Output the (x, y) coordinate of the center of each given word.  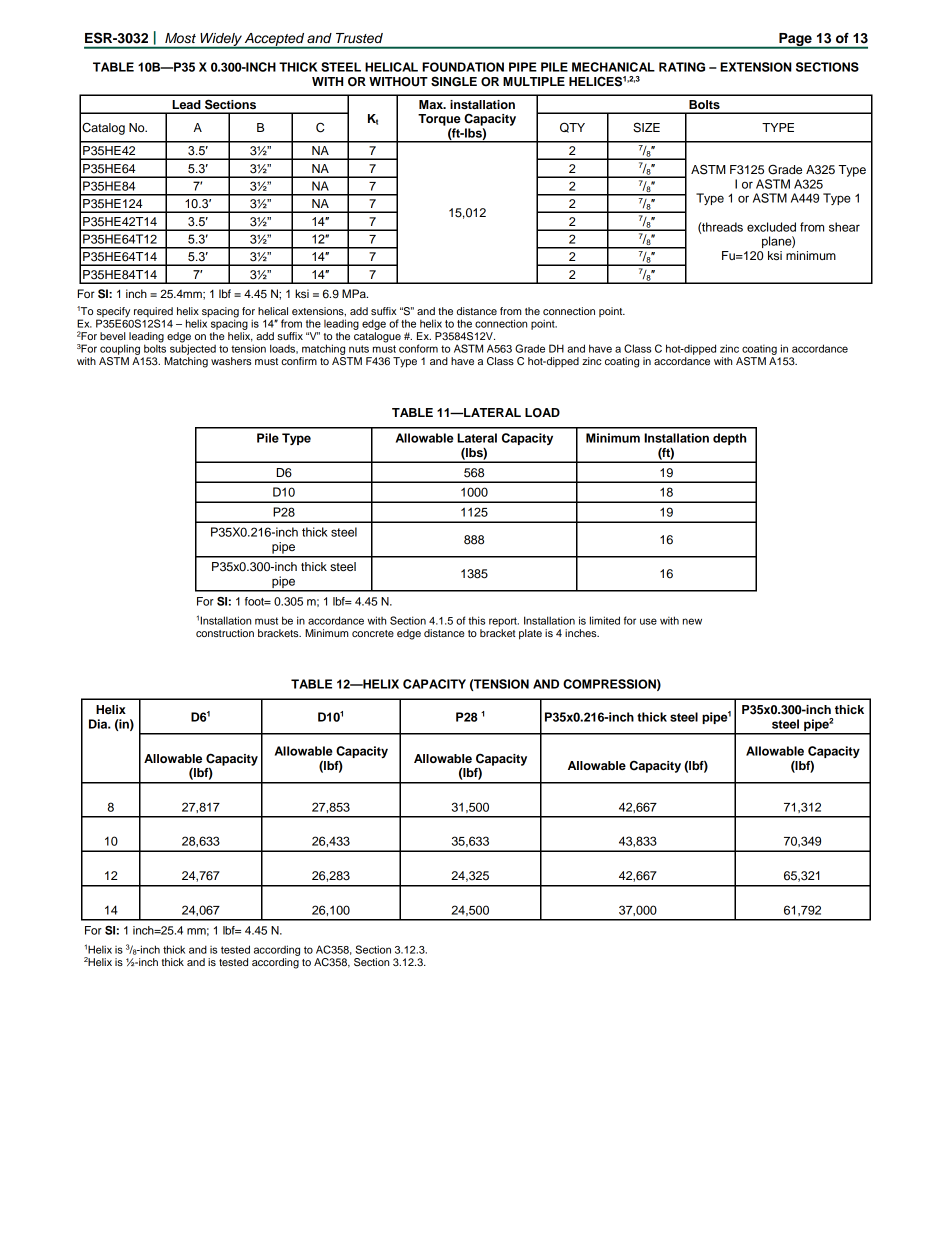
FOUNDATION (463, 67)
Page (795, 40)
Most (180, 38)
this (476, 620)
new (692, 621)
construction (225, 633)
